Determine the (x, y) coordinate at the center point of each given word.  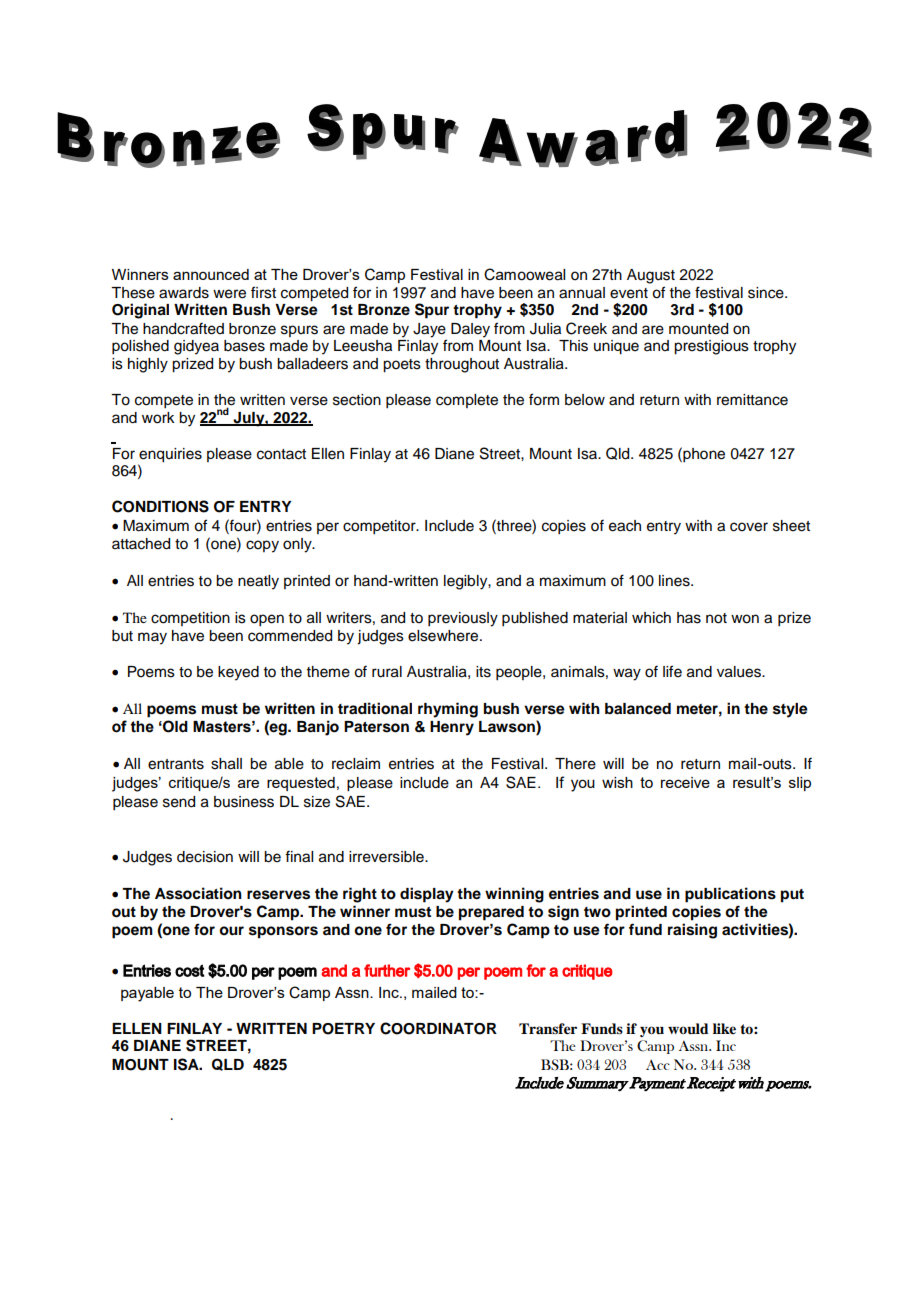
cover (749, 527)
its (483, 672)
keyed (238, 673)
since (767, 293)
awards (184, 293)
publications (730, 895)
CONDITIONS (160, 506)
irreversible (387, 857)
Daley (470, 330)
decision (205, 857)
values (740, 672)
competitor (380, 527)
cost (190, 970)
